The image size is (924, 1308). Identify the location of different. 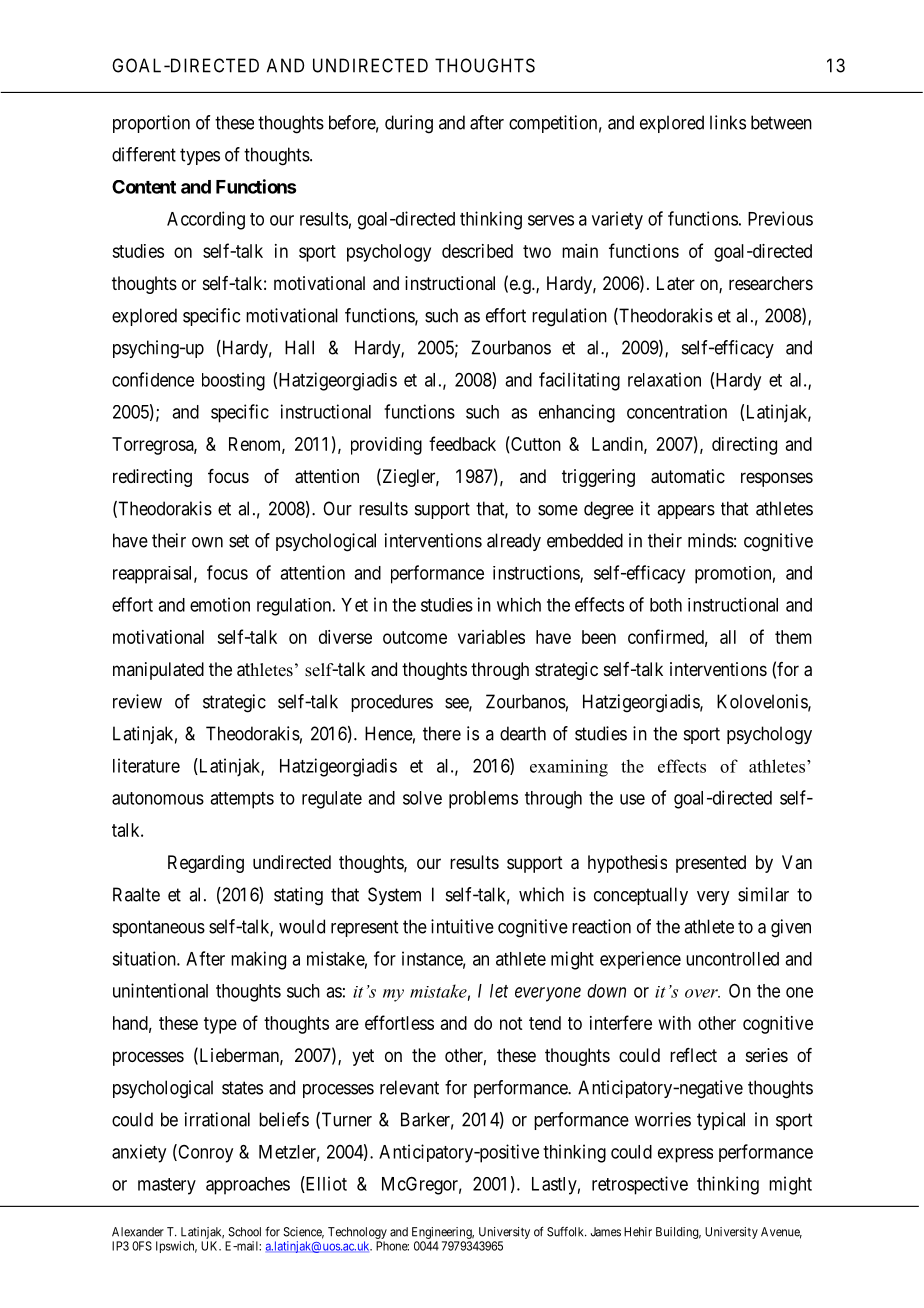
(144, 154).
